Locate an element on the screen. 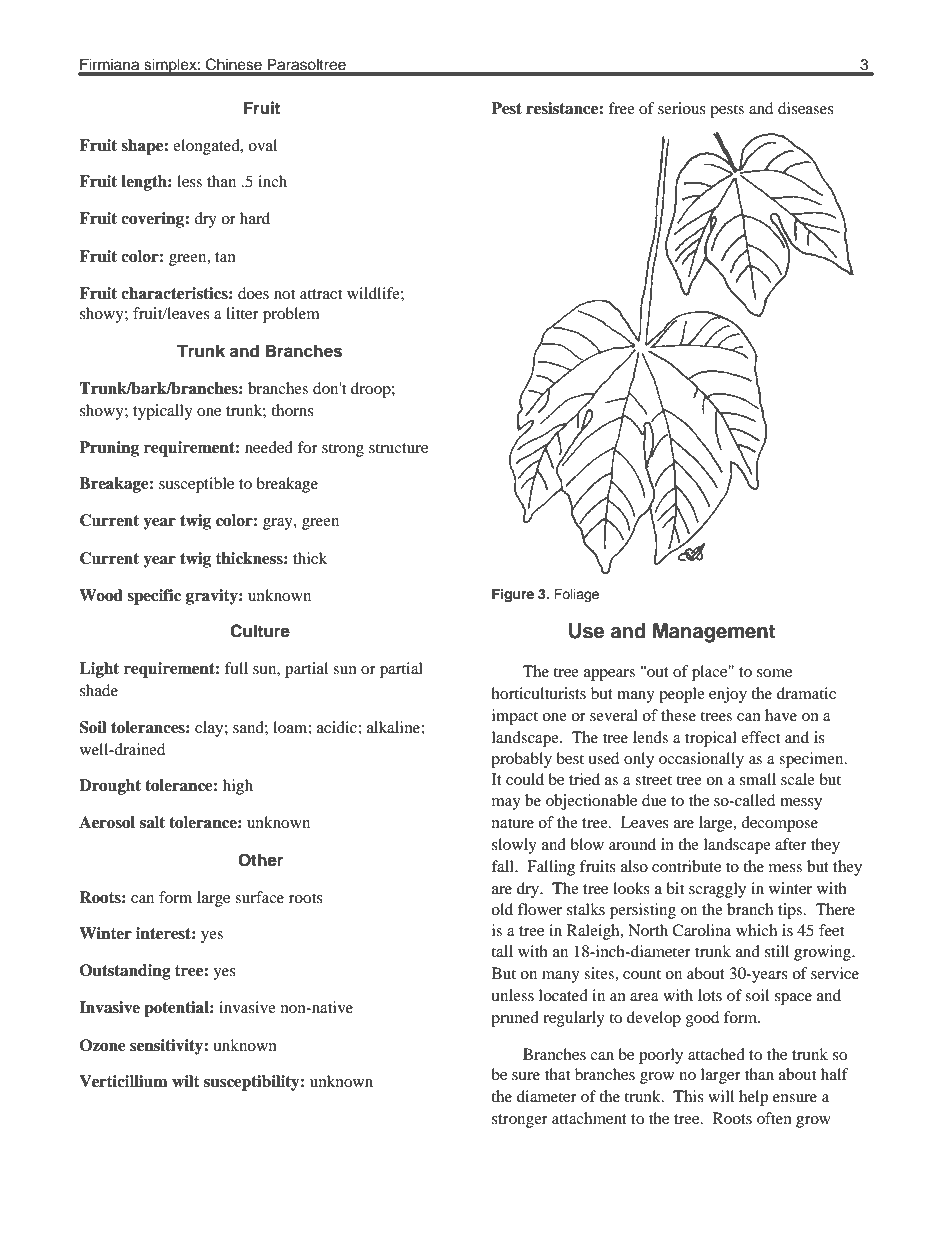 Image resolution: width=952 pixels, height=1233 pixels. elongated is located at coordinates (207, 147).
